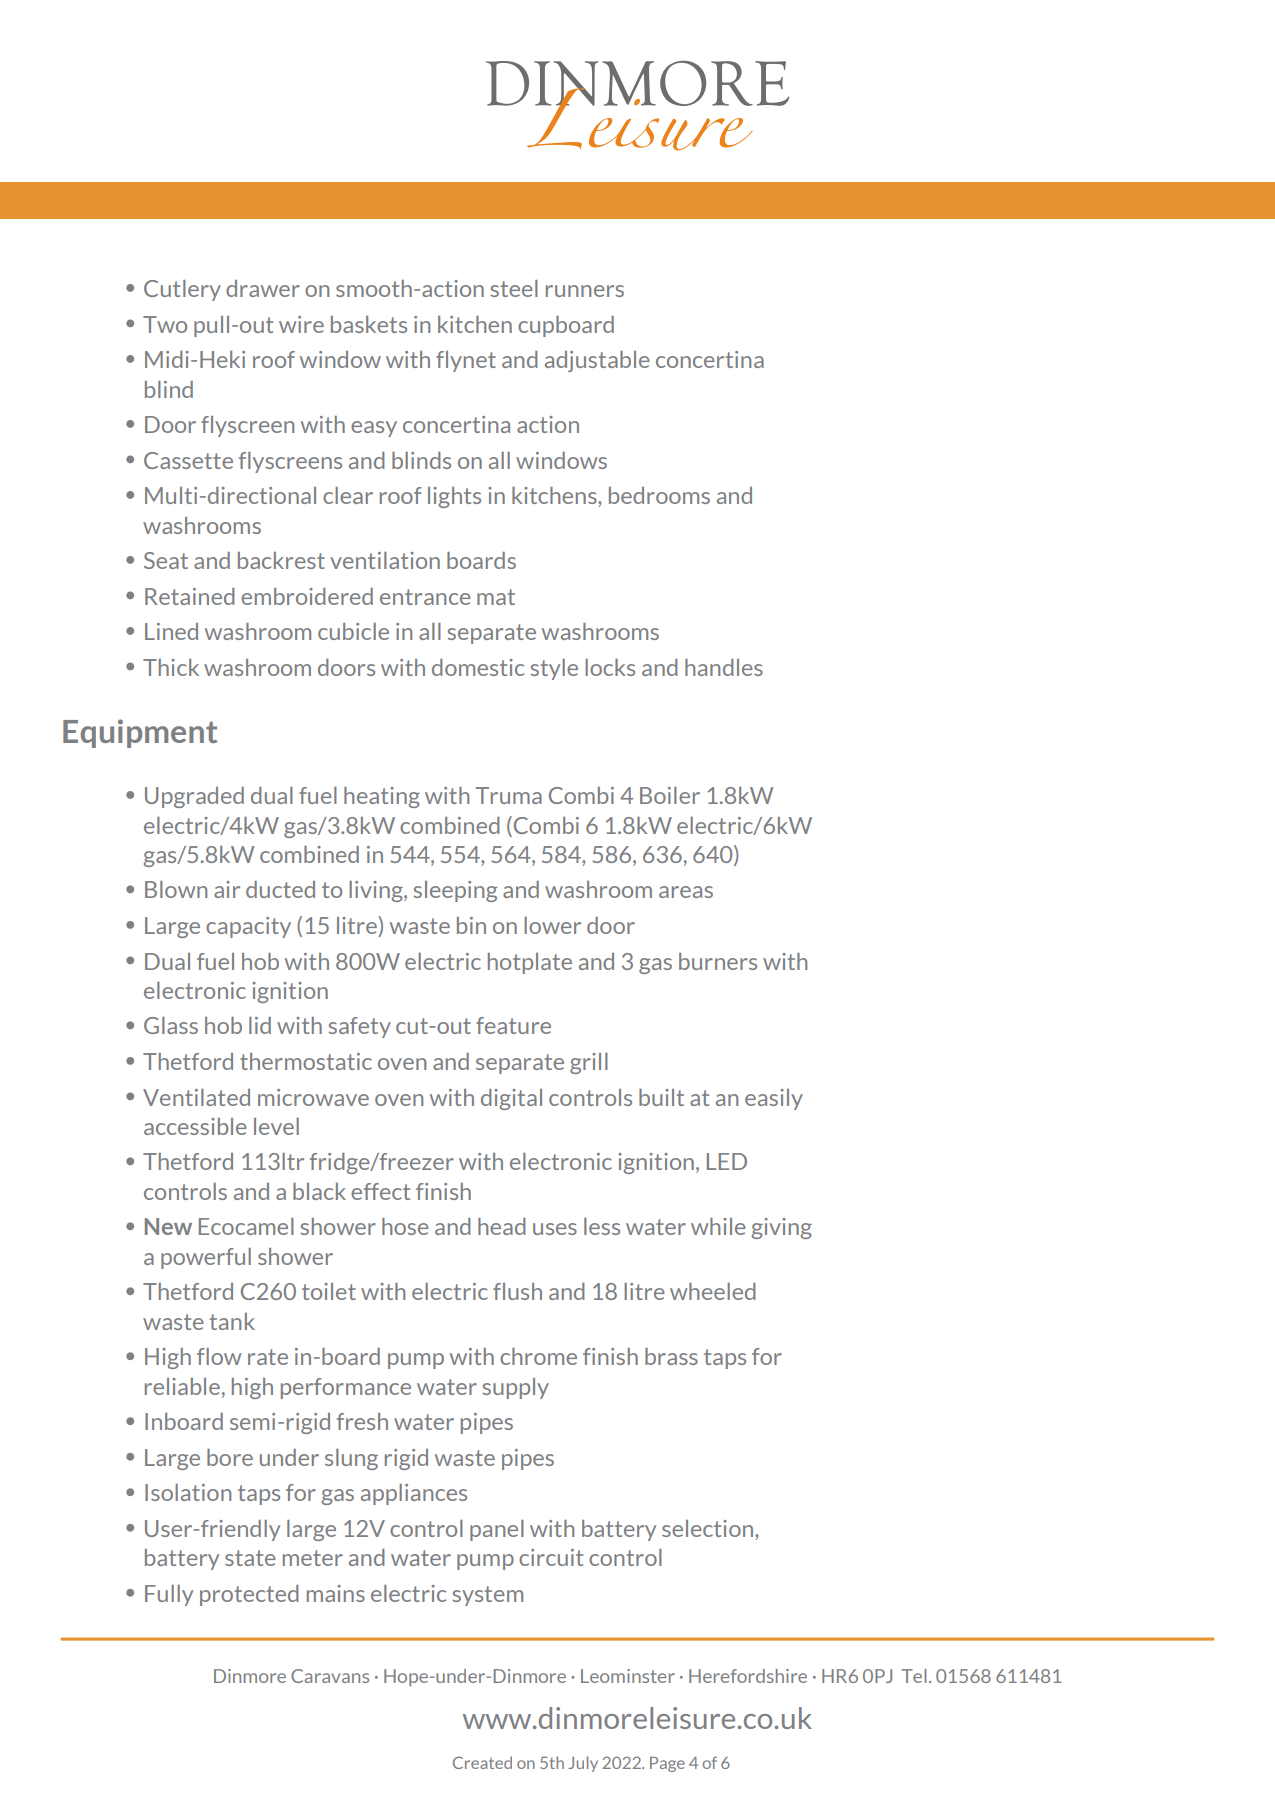 Image resolution: width=1275 pixels, height=1803 pixels. Describe the element at coordinates (774, 1099) in the screenshot. I see `easily` at that location.
